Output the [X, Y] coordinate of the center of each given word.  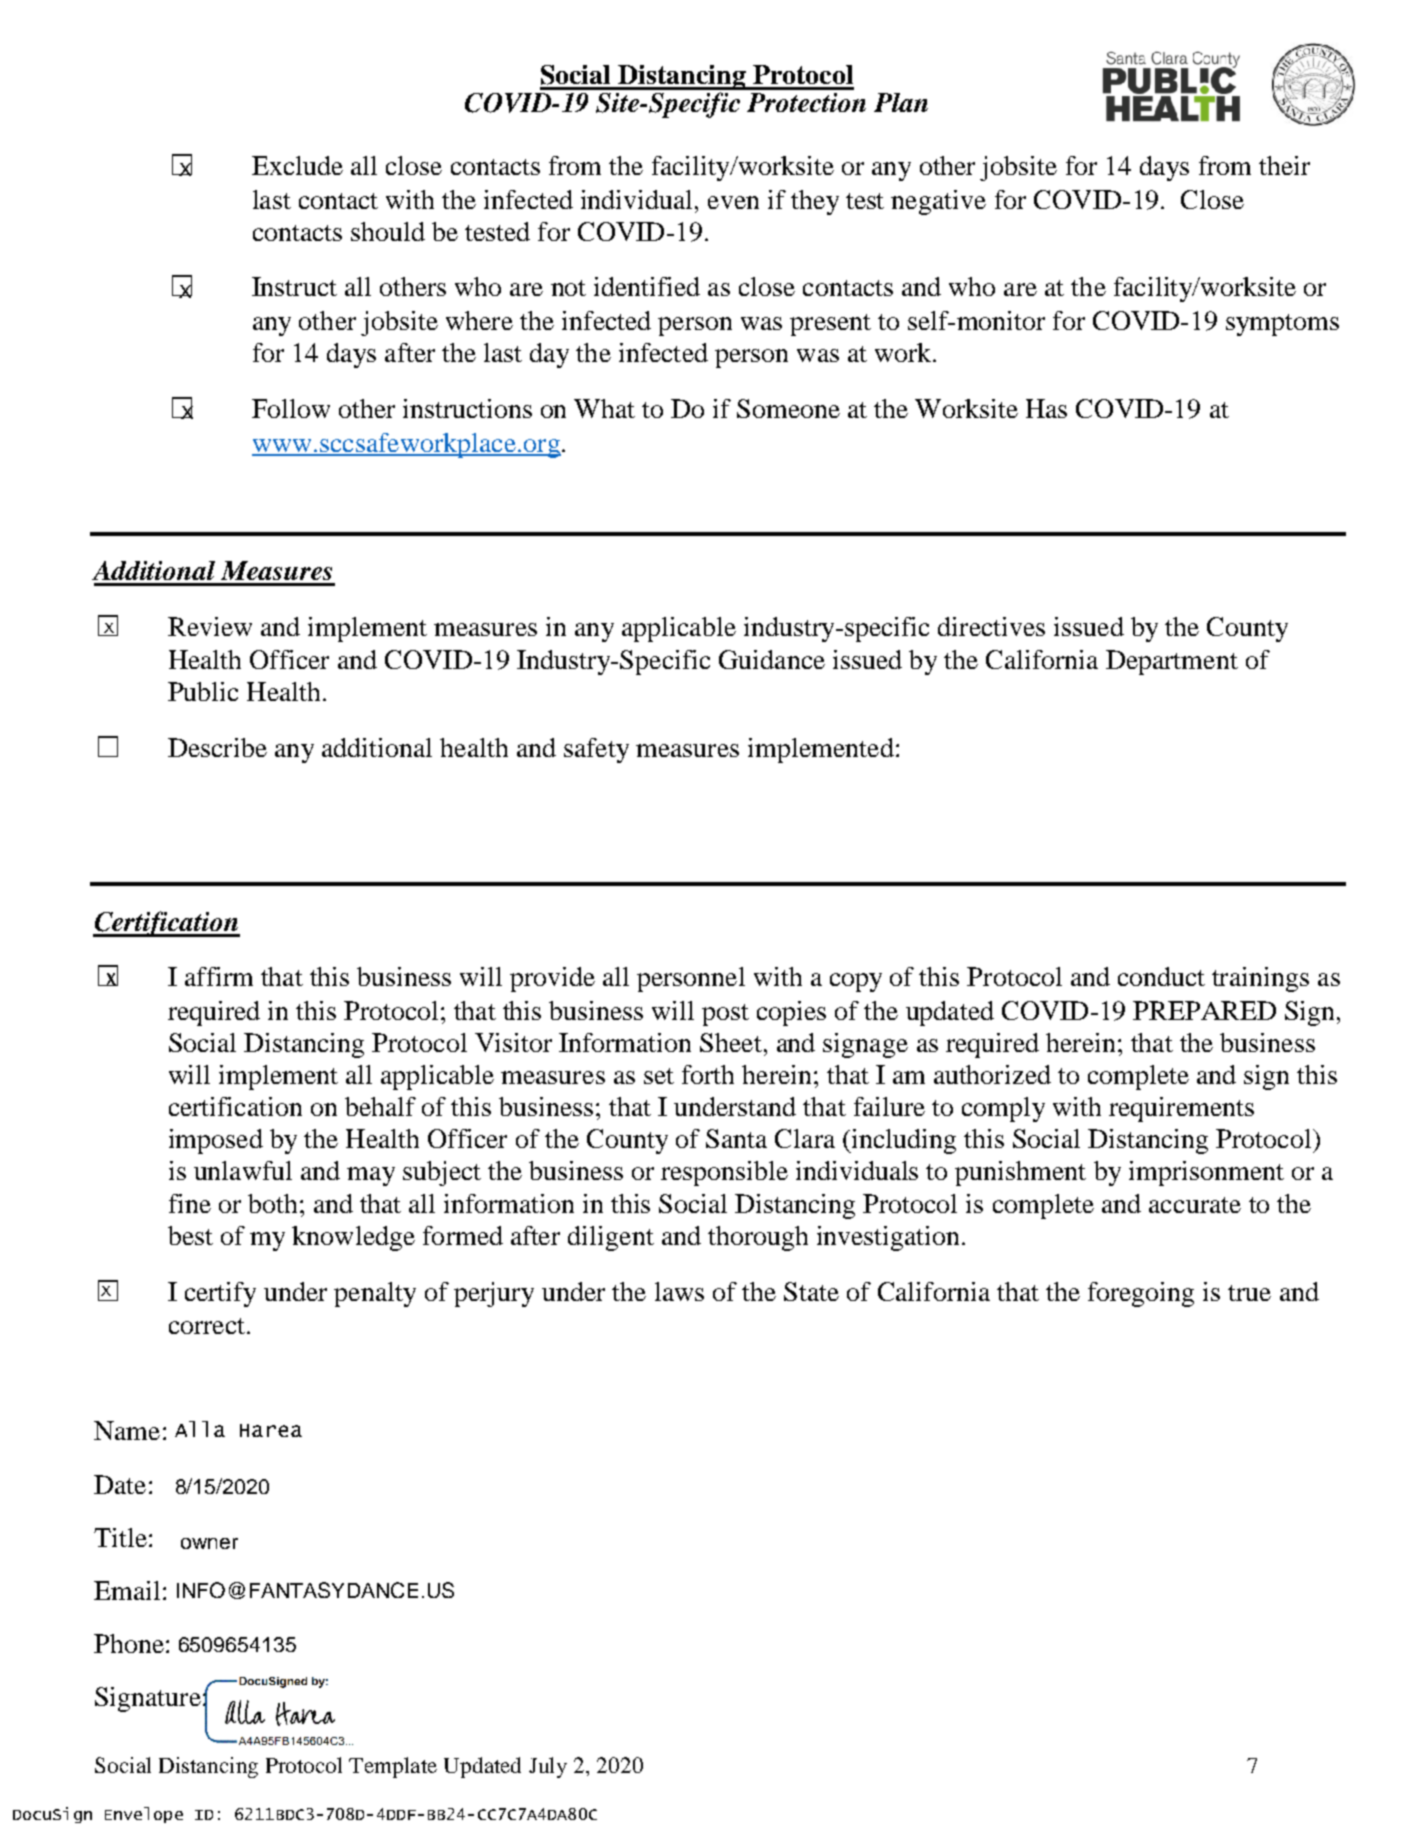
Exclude [297, 165]
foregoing [1141, 1294]
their [1284, 165]
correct [208, 1326]
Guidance [772, 659]
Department [1172, 662]
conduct [1161, 976]
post [725, 1015]
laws [679, 1291]
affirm [219, 976]
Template [393, 1767]
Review [210, 626]
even [733, 202]
